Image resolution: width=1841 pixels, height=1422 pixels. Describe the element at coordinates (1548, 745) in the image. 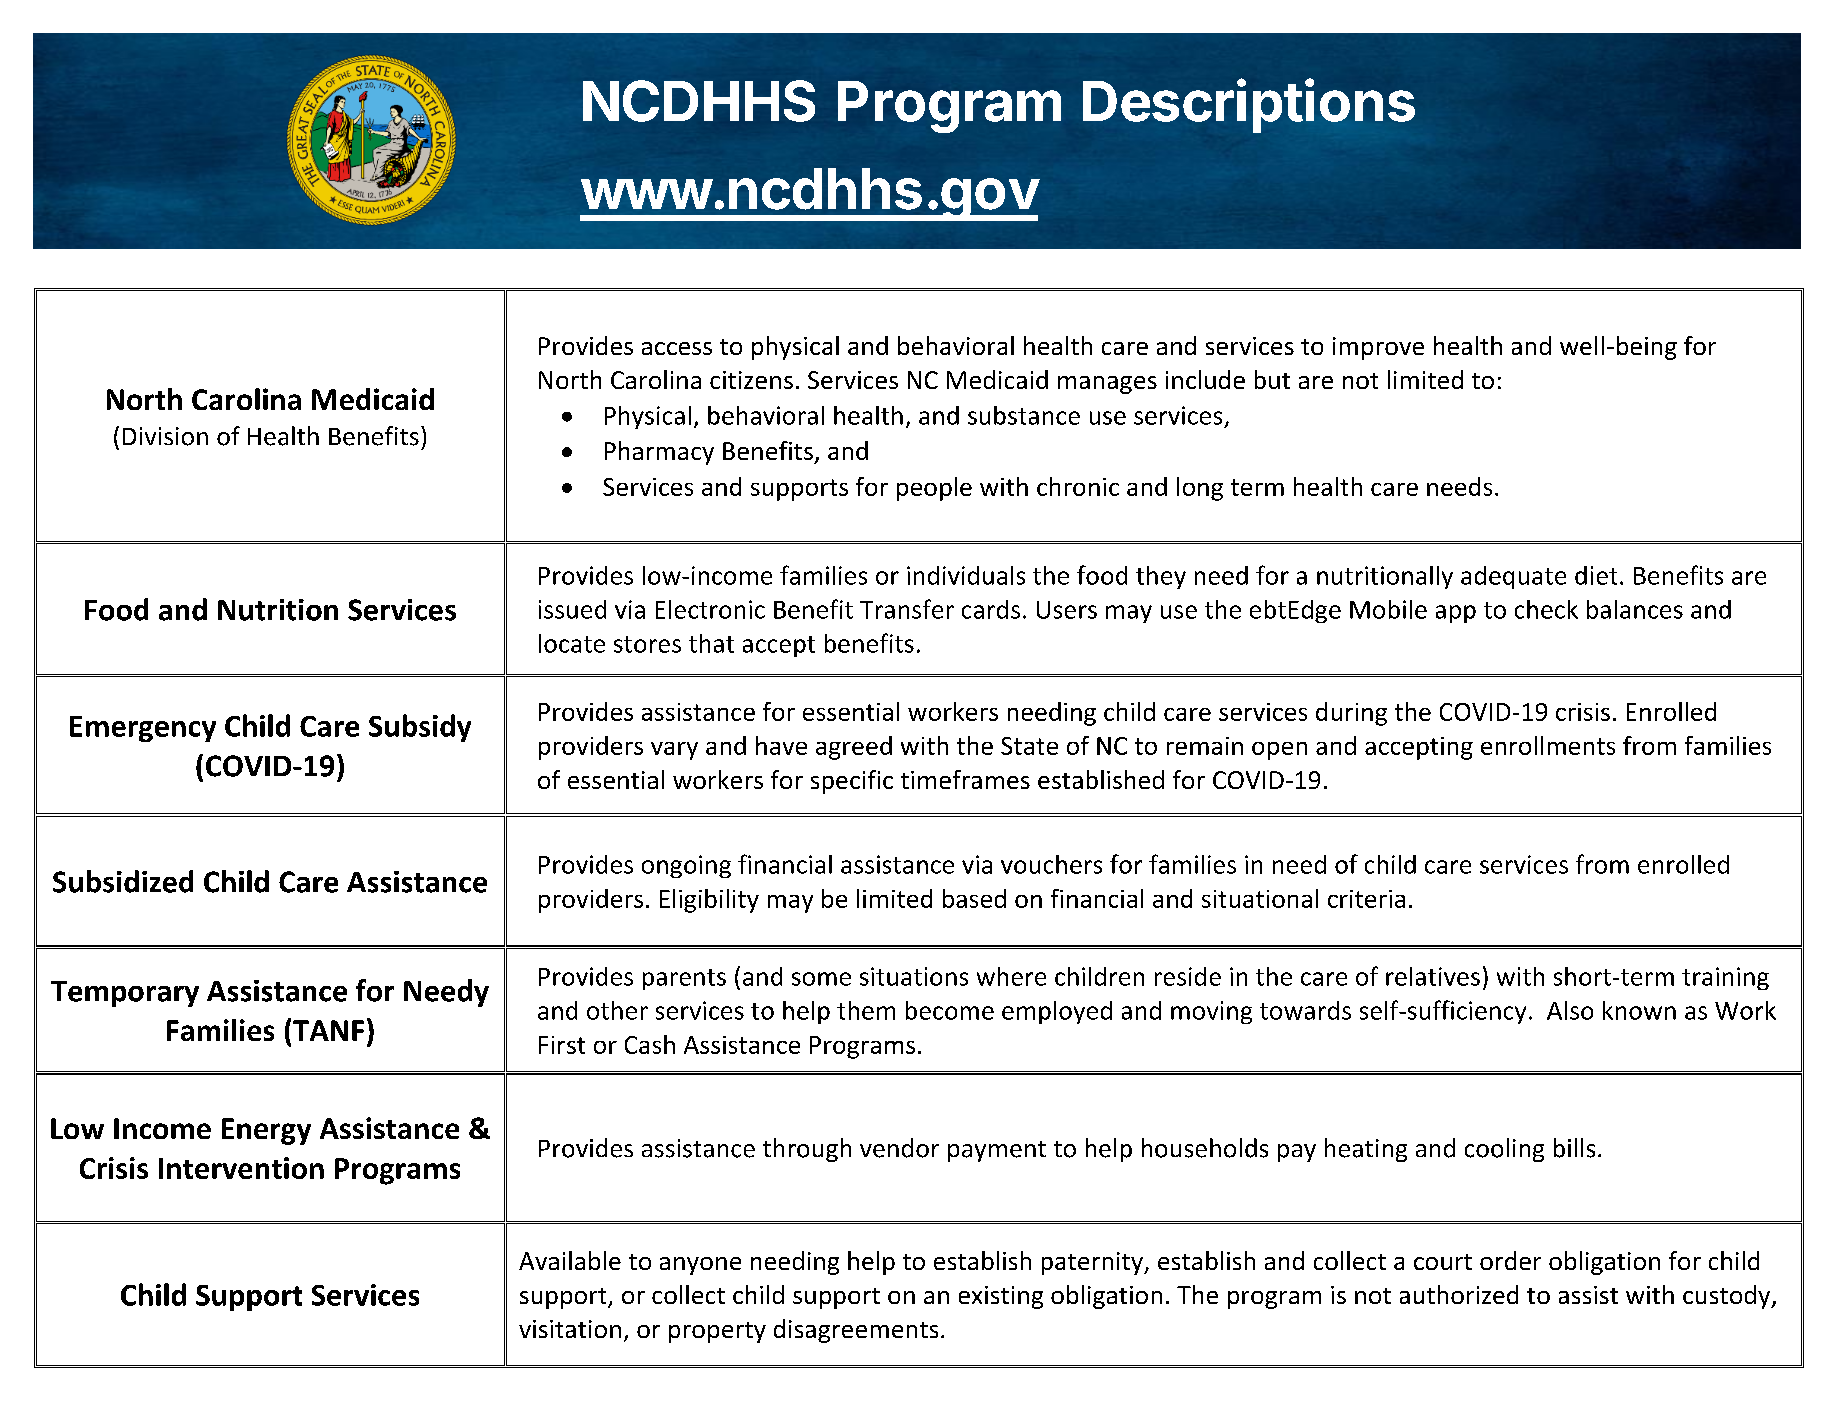

I see `enrollments` at that location.
